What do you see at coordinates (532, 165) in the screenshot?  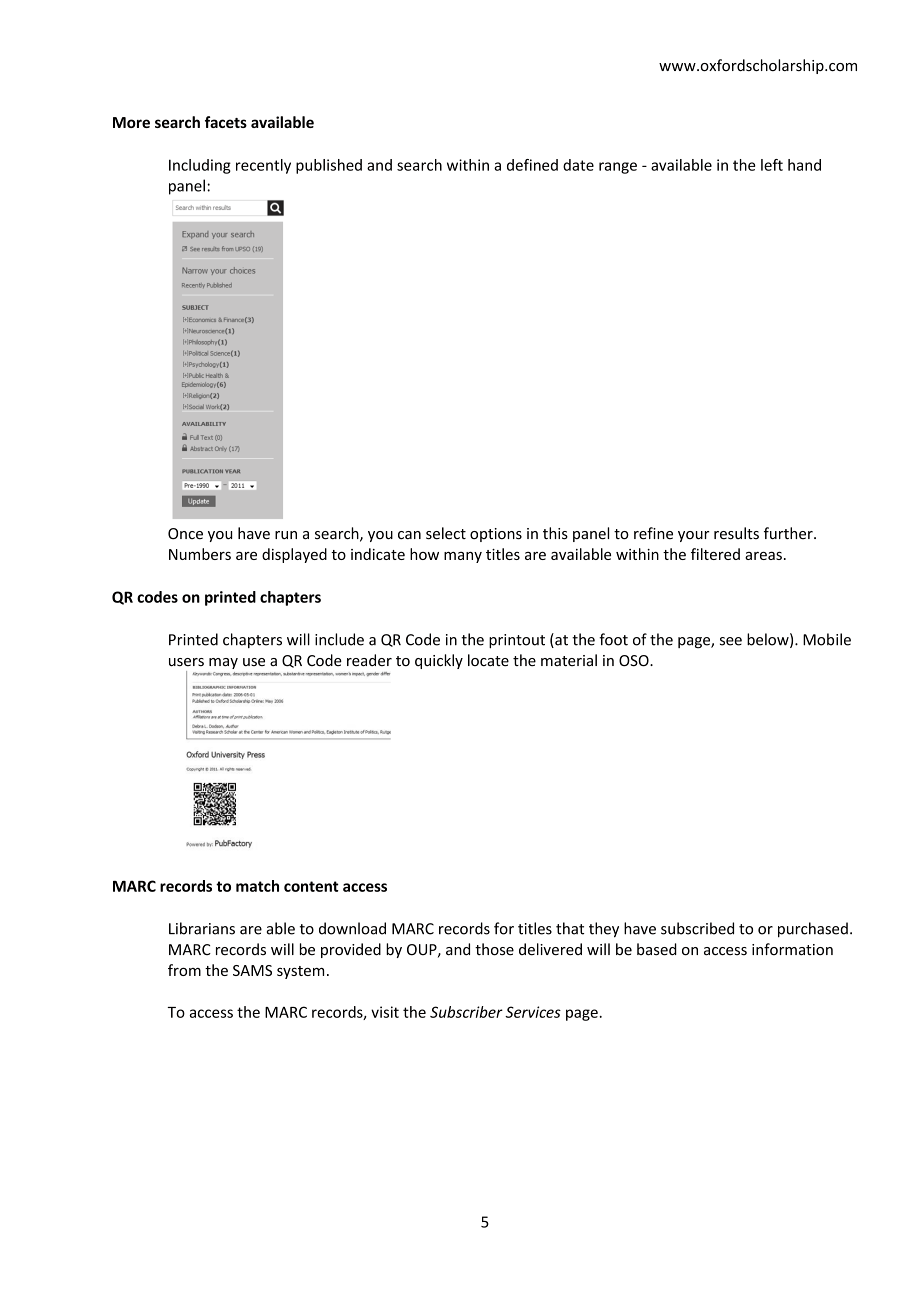 I see `defined` at bounding box center [532, 165].
